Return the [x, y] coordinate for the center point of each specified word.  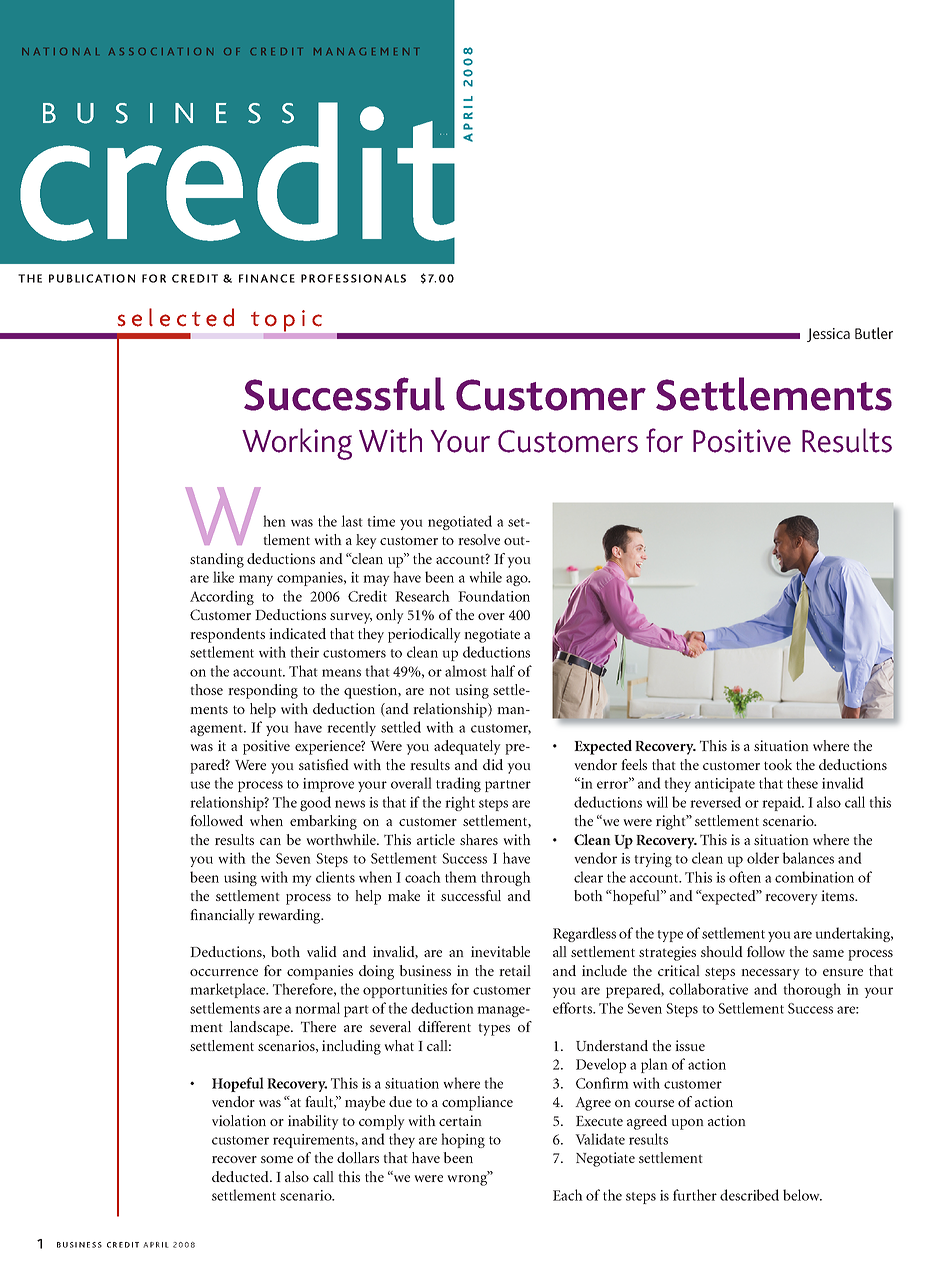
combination [814, 877]
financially [222, 916]
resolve [479, 539]
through [506, 878]
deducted [241, 1176]
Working [297, 444]
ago [518, 580]
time [381, 521]
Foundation [494, 596]
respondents [227, 635]
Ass [121, 51]
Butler [874, 333]
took [778, 764]
